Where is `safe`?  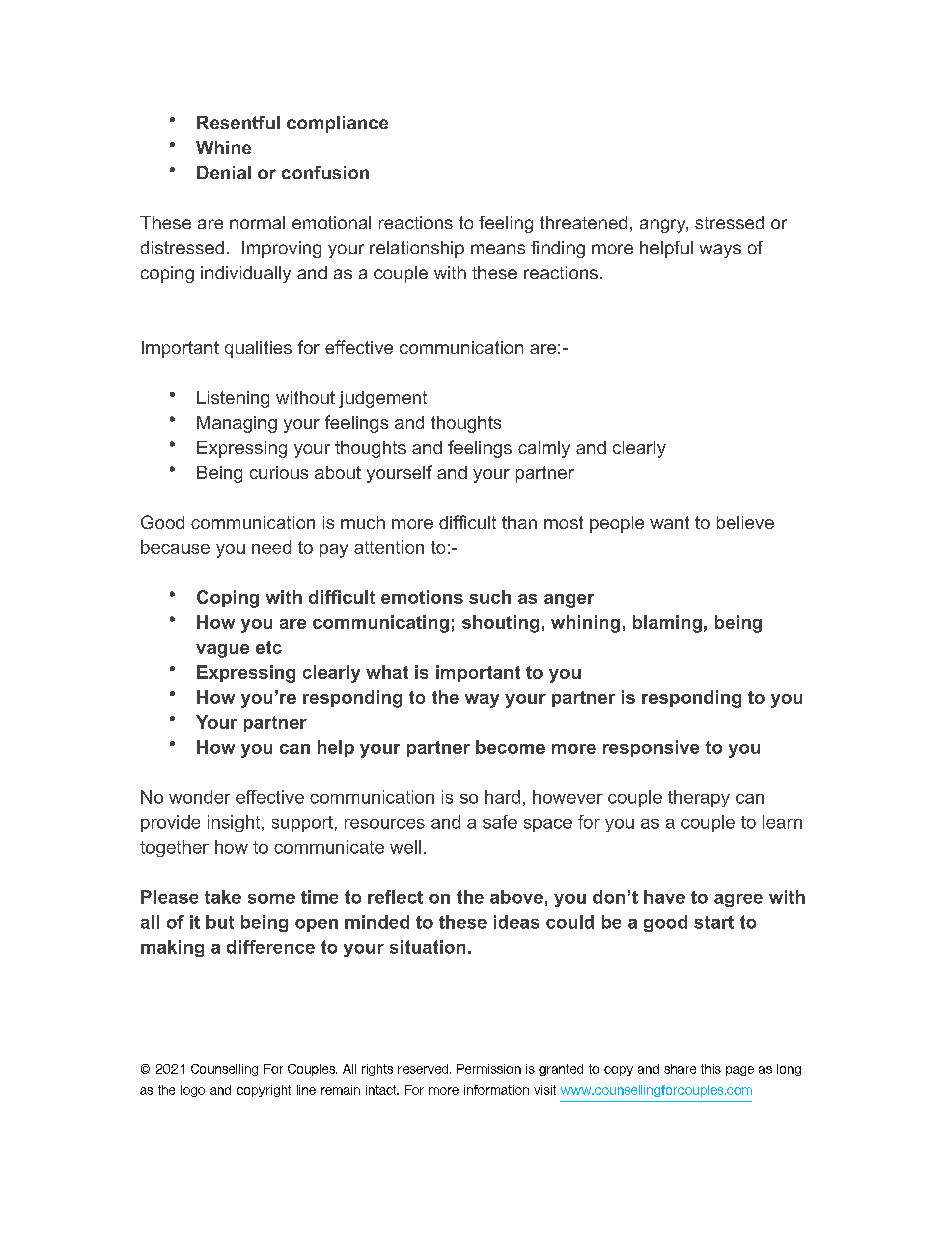 safe is located at coordinates (500, 822).
